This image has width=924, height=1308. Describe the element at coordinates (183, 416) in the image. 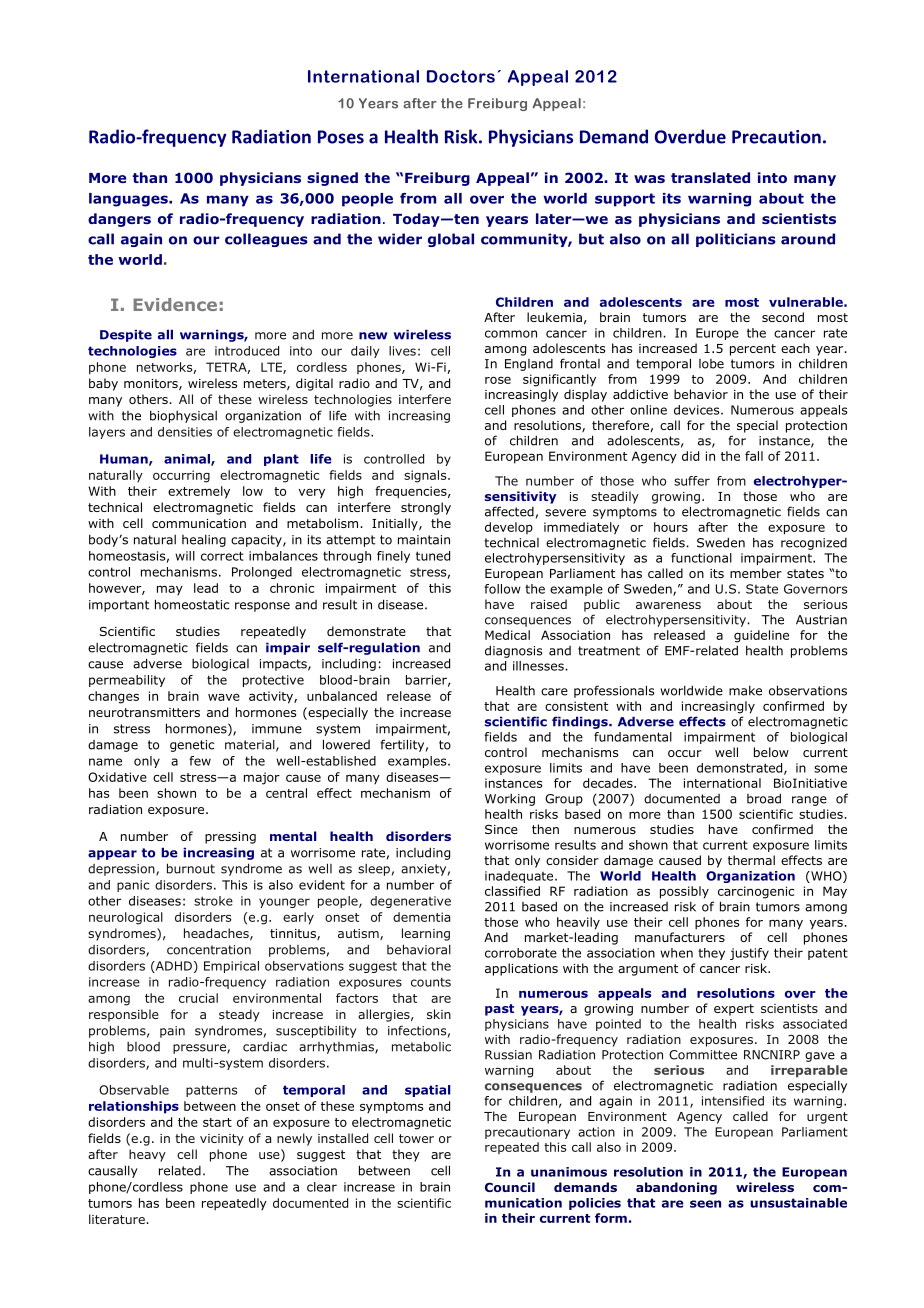

I see `biophysical` at that location.
